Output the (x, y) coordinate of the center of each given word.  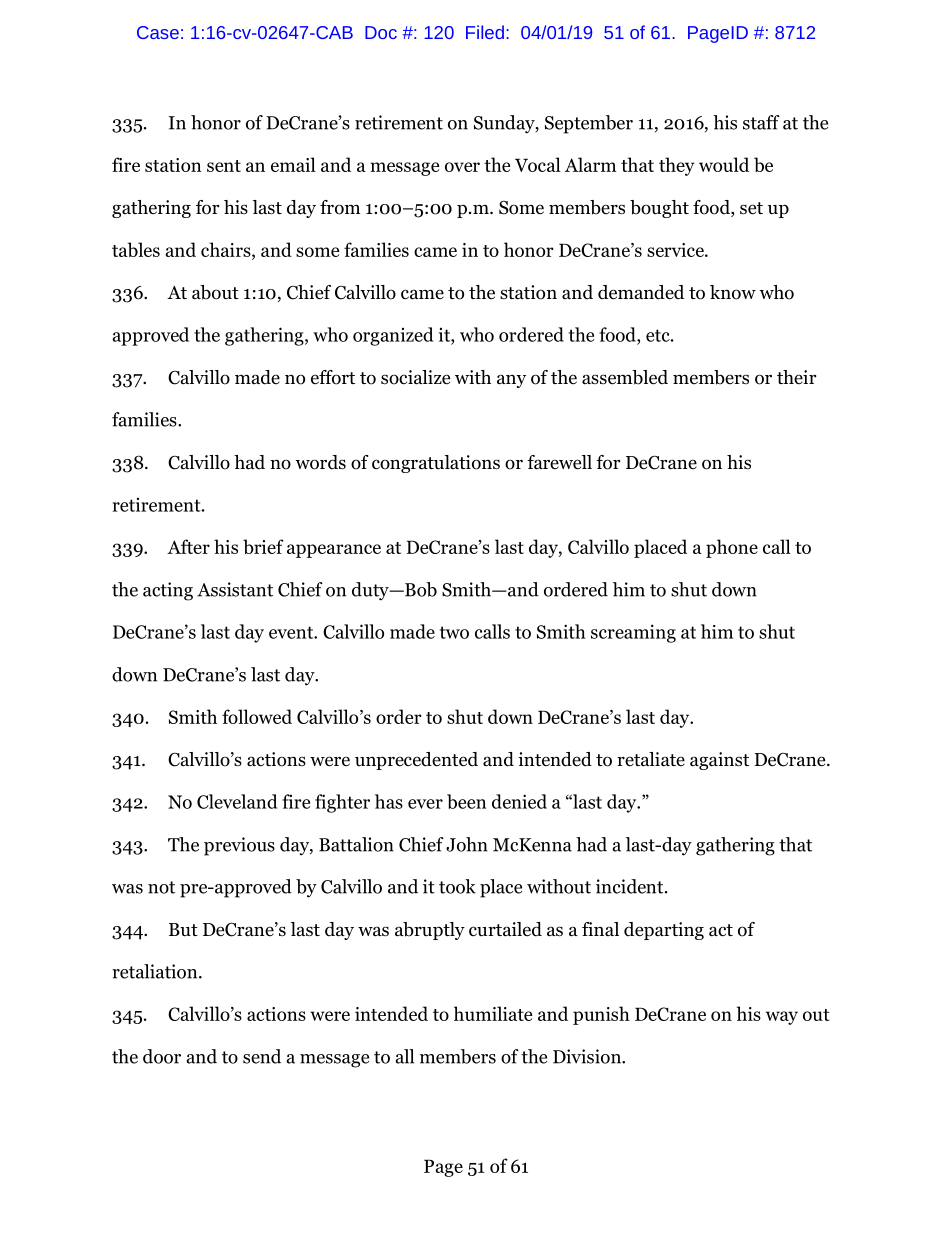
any (511, 381)
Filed (485, 32)
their (797, 377)
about (215, 292)
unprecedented (416, 761)
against (719, 761)
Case (158, 32)
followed (257, 716)
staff (761, 122)
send (262, 1056)
